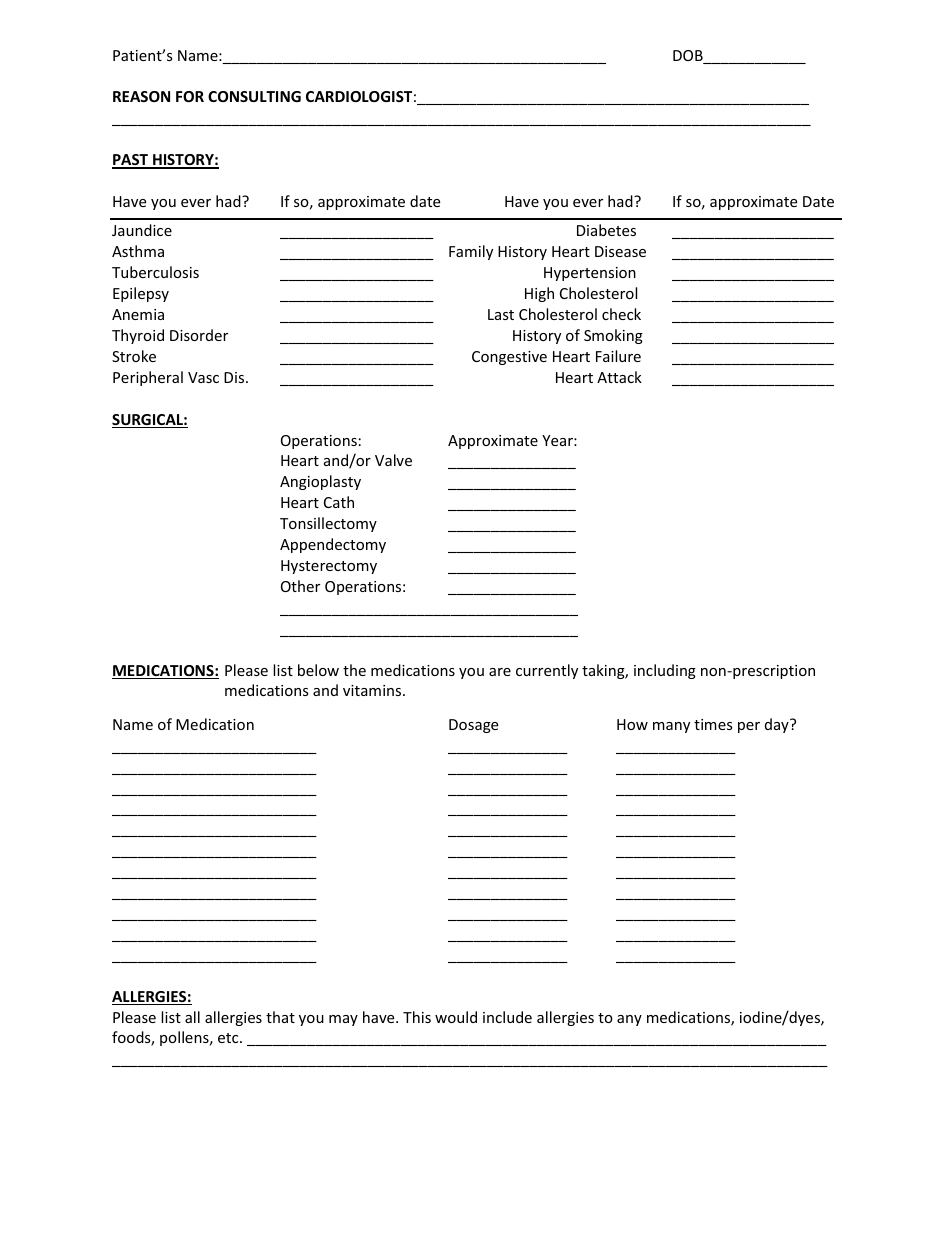 The width and height of the screenshot is (952, 1233). I want to click on Diabetes, so click(606, 230).
